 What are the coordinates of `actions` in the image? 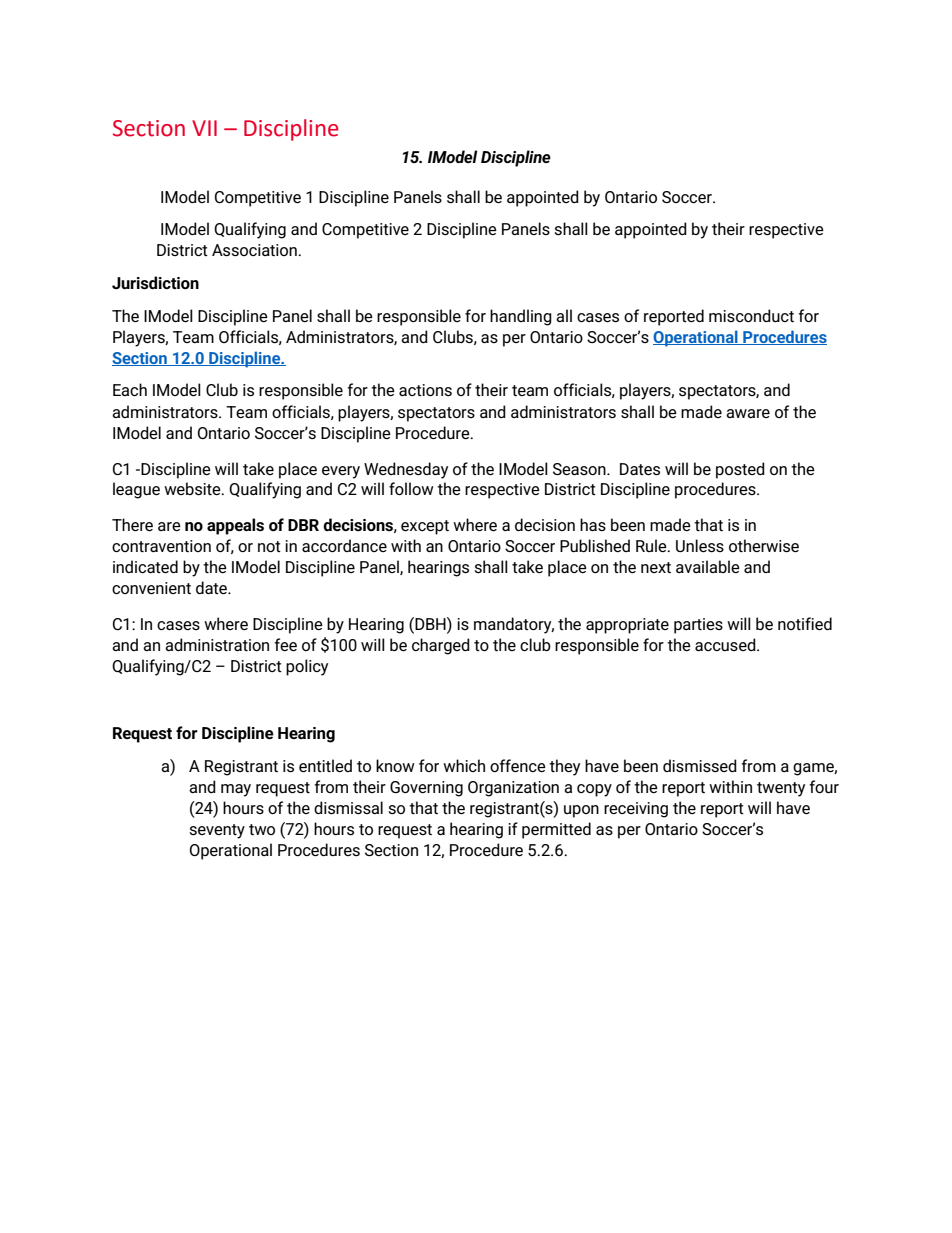 It's located at (425, 390).
